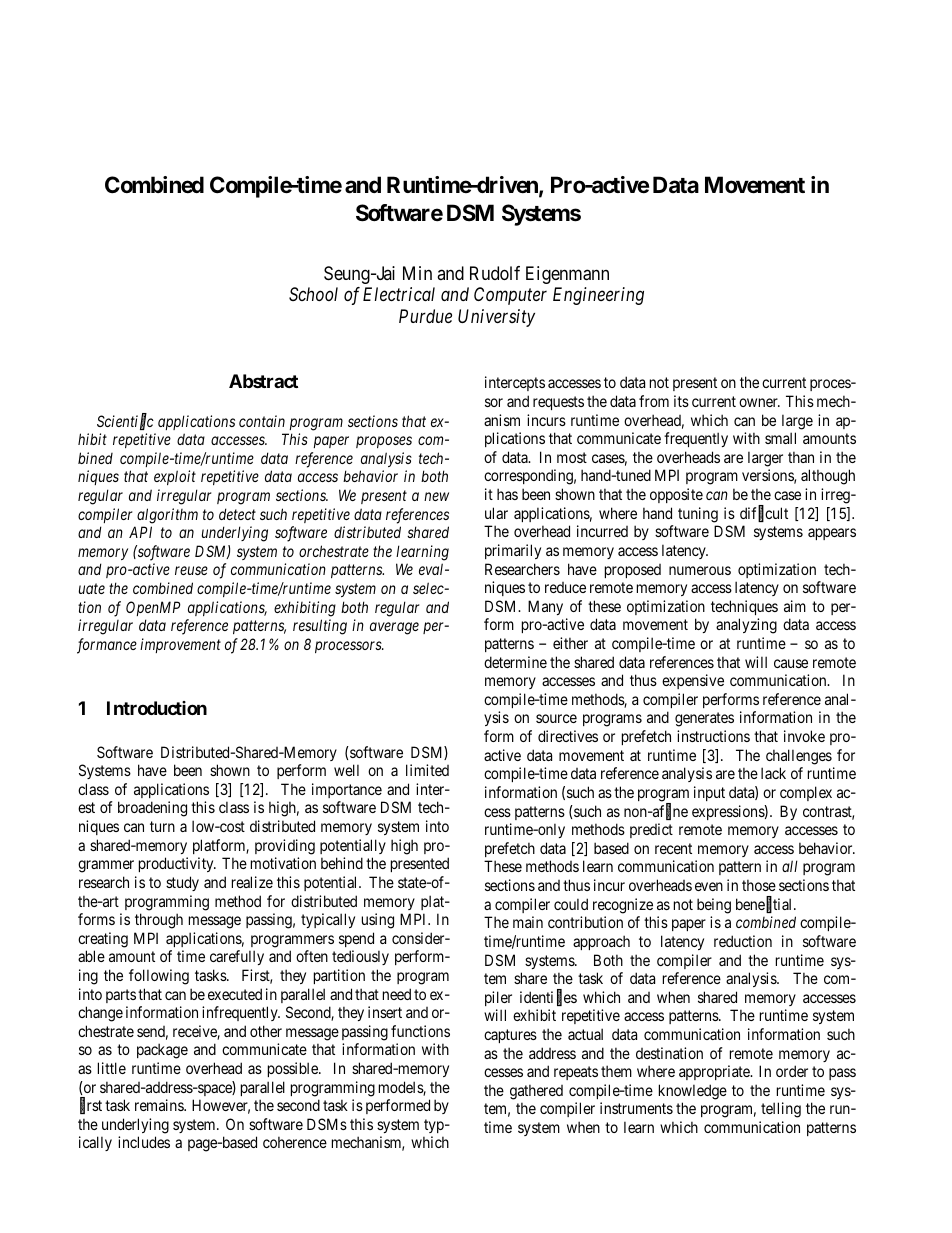  Describe the element at coordinates (162, 826) in the screenshot. I see `turn` at that location.
